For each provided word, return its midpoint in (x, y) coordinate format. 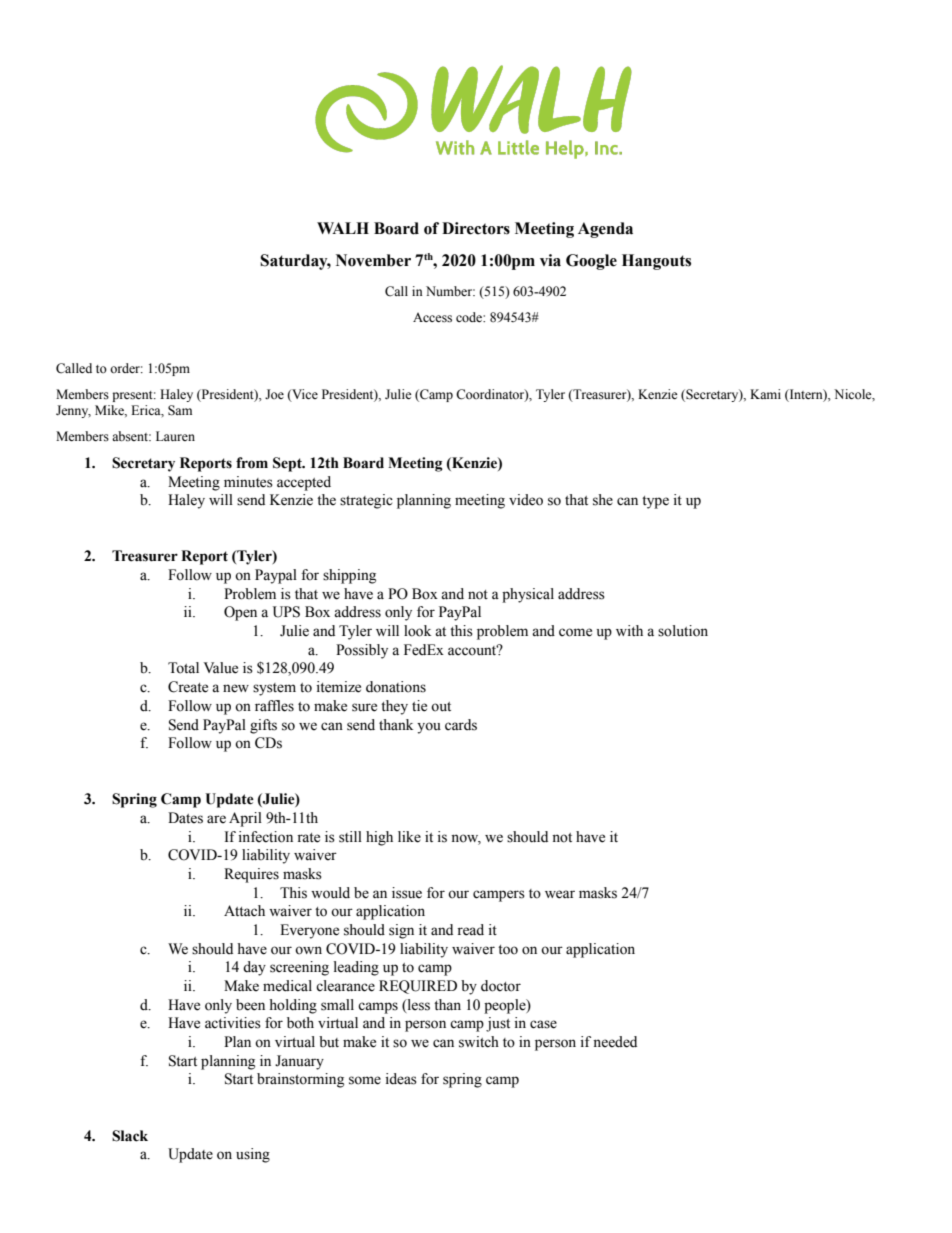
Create (188, 687)
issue (407, 893)
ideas (401, 1079)
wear (560, 894)
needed (615, 1042)
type (655, 502)
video (526, 500)
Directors (476, 228)
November (373, 260)
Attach (244, 910)
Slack (130, 1136)
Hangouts (656, 262)
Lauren (175, 436)
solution (683, 631)
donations (396, 687)
